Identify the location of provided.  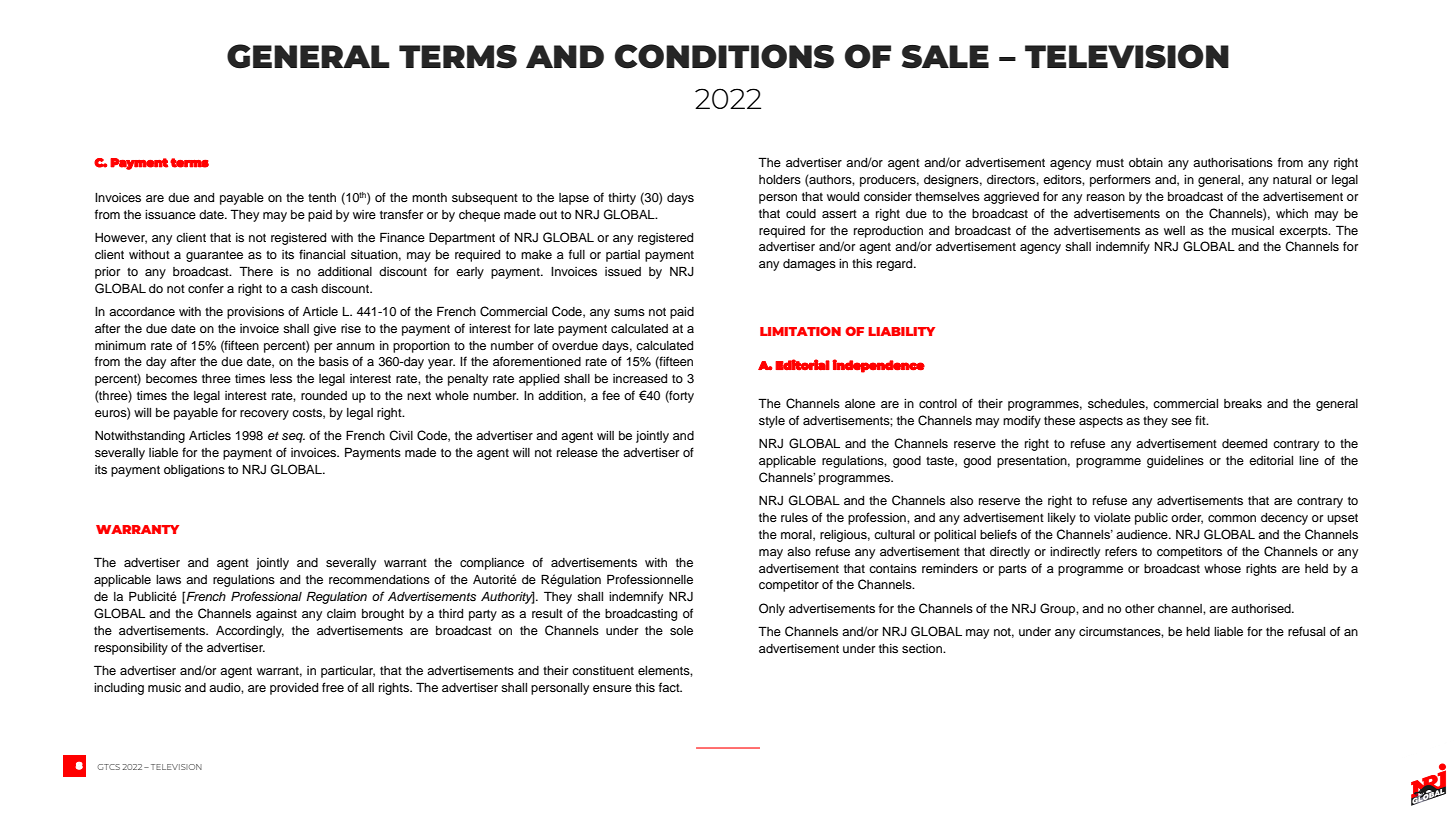
(294, 689).
